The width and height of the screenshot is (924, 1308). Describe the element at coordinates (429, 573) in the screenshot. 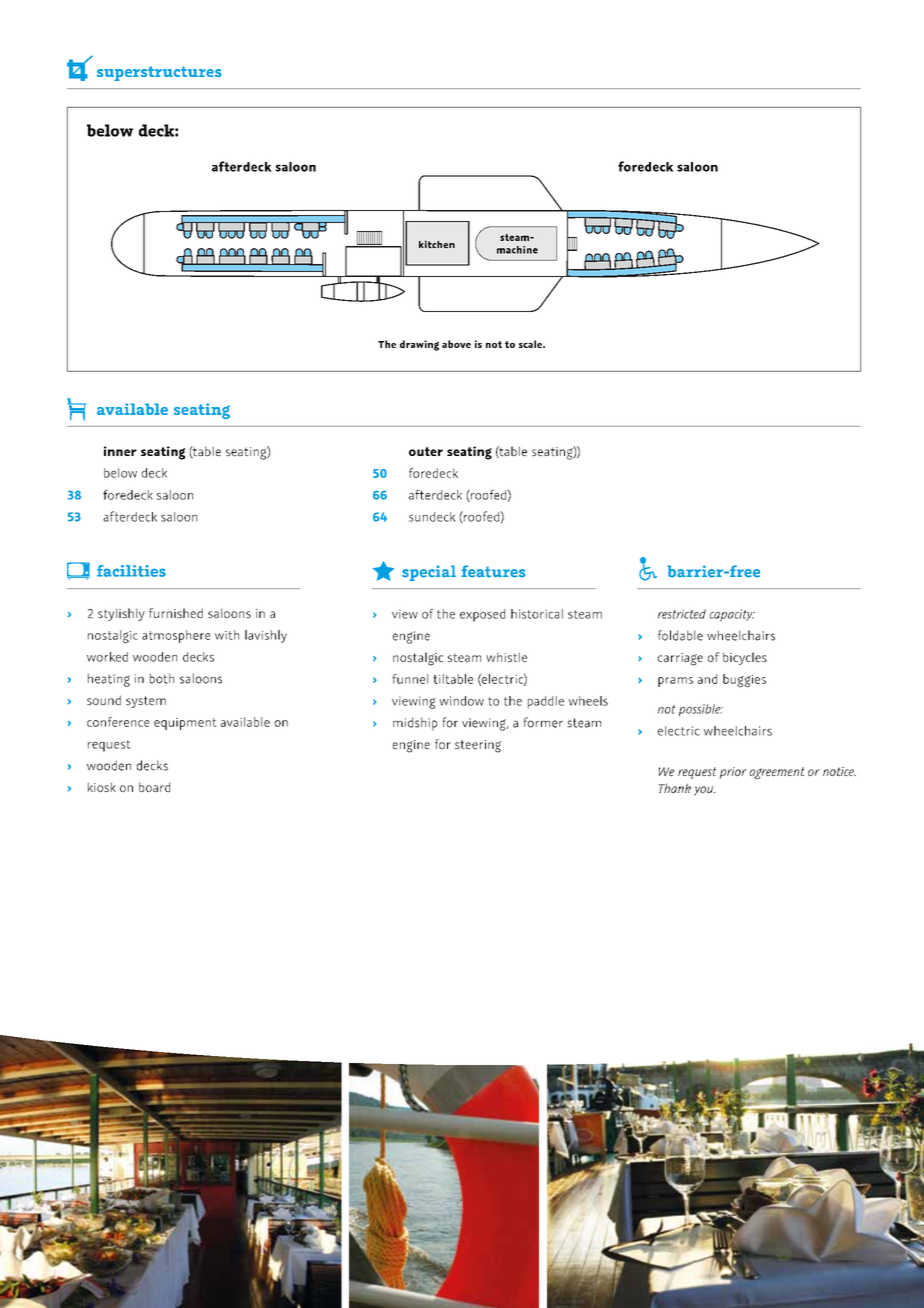

I see `special` at that location.
